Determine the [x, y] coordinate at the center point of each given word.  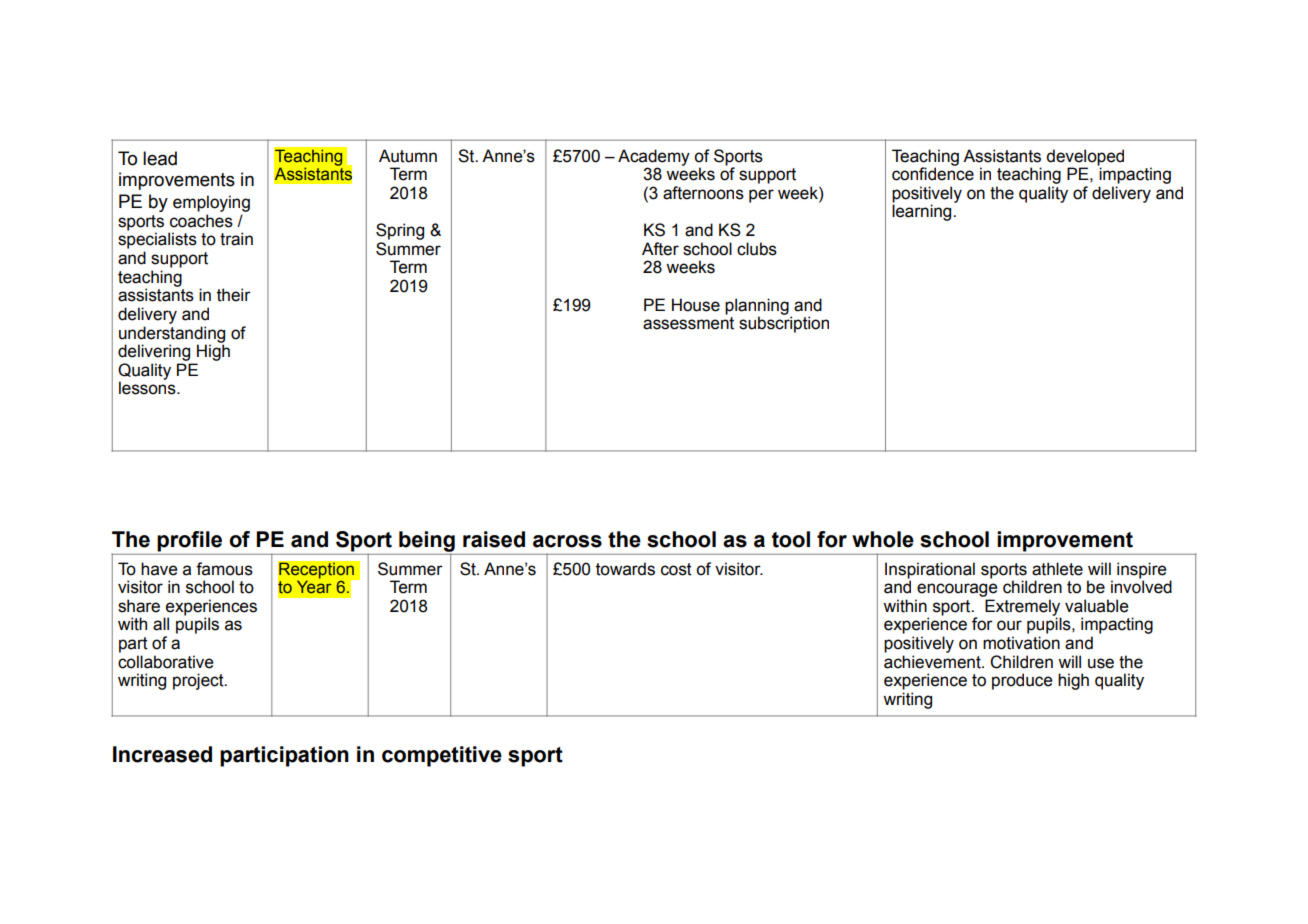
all [161, 624]
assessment [688, 323]
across [567, 541]
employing [211, 203]
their [234, 295]
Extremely [1023, 608]
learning [923, 212]
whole [883, 539]
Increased [162, 754]
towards [625, 569]
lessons [148, 388]
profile [189, 541]
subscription [784, 324]
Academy [654, 158]
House [696, 305]
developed [1085, 157]
